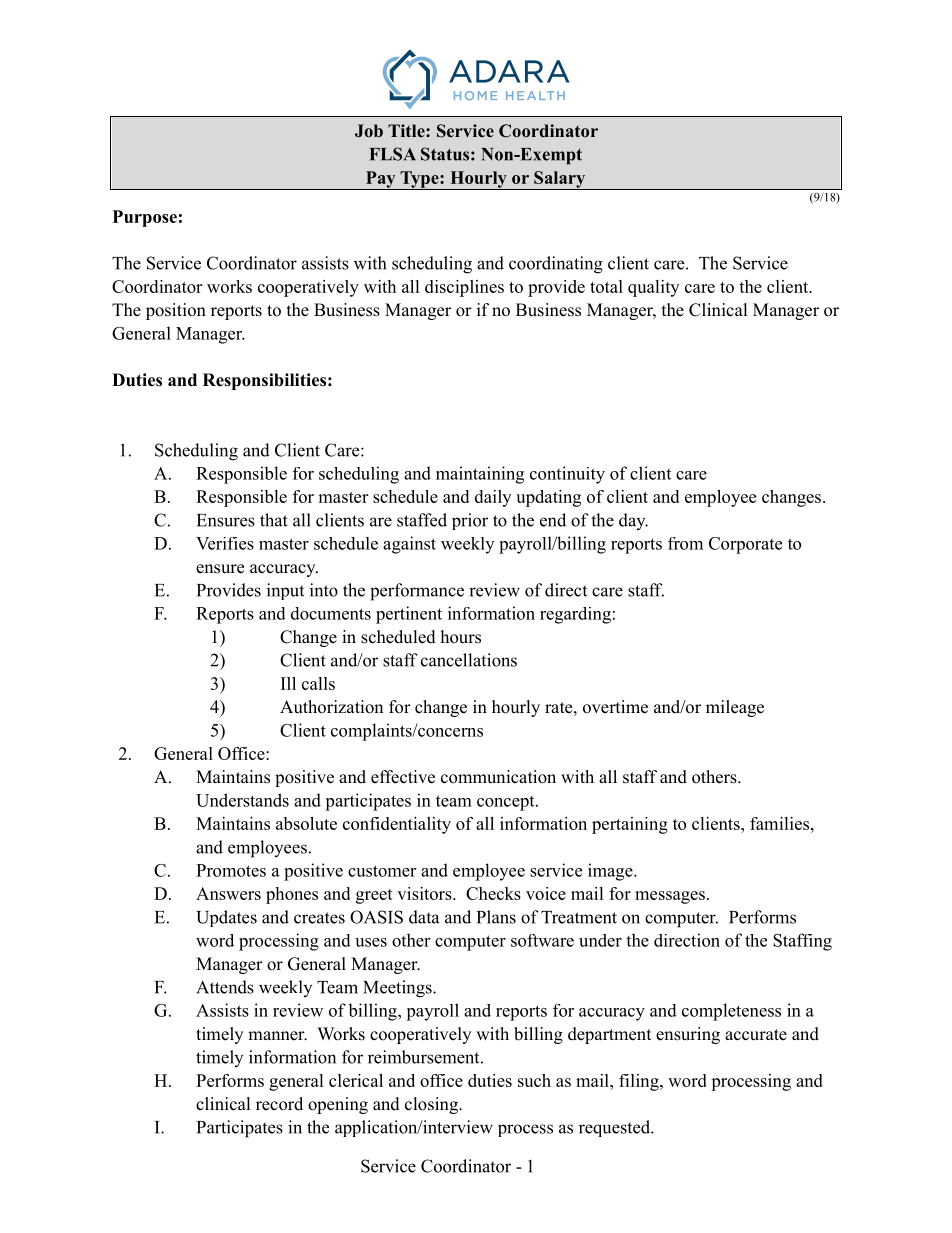  I want to click on input, so click(285, 591).
